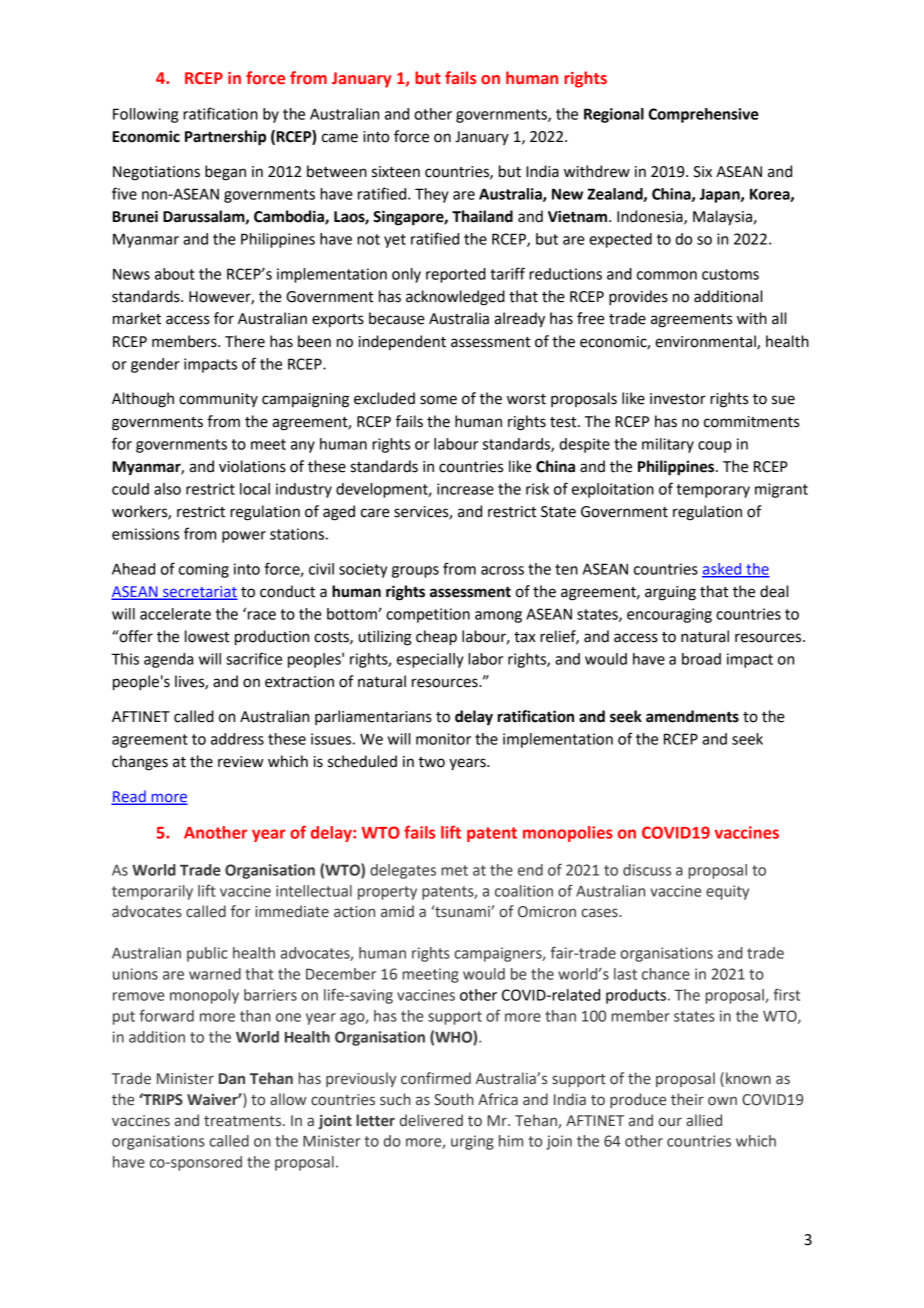 The image size is (924, 1308). I want to click on amendments, so click(692, 716).
